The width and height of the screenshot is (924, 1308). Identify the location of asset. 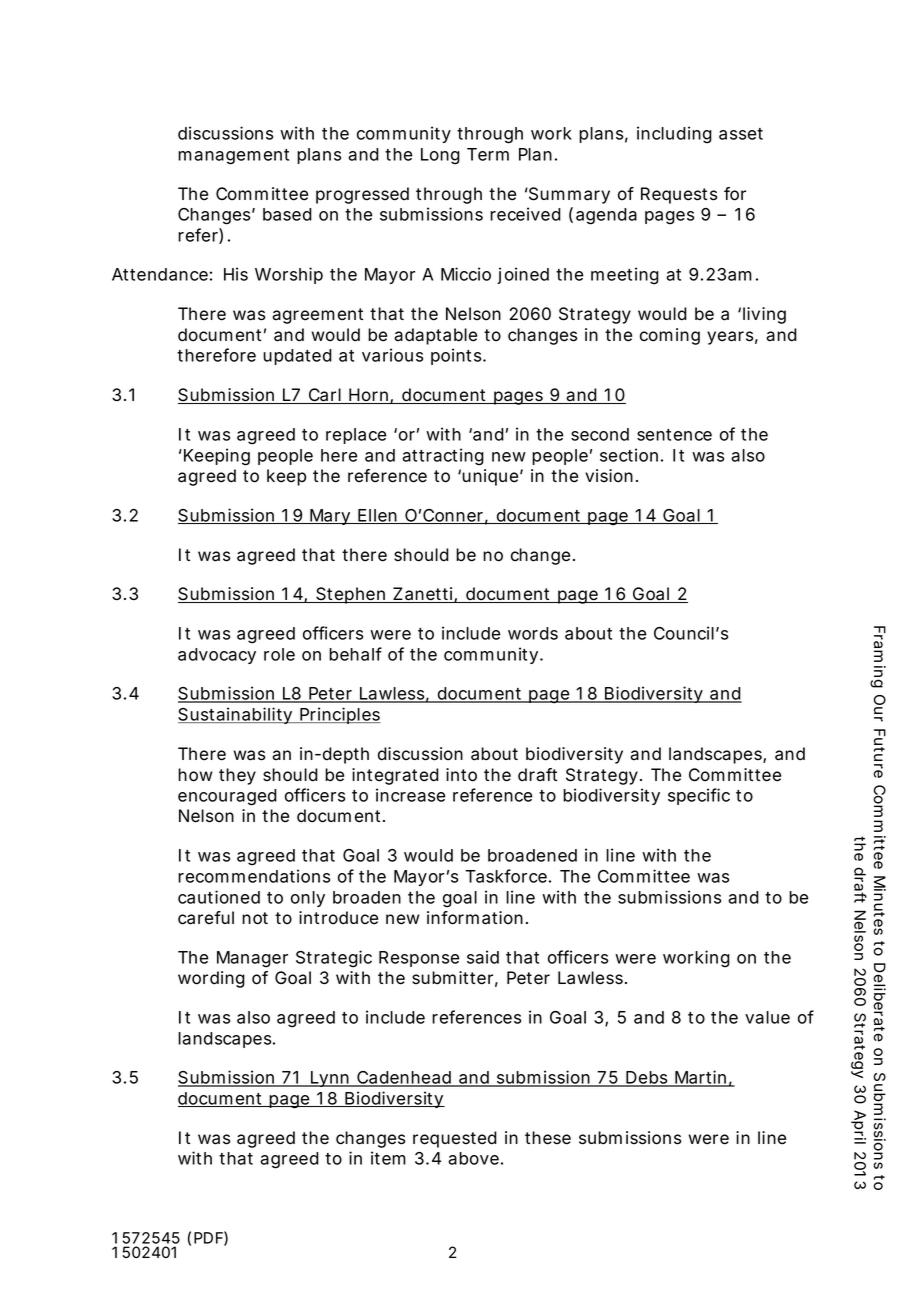
(741, 134).
